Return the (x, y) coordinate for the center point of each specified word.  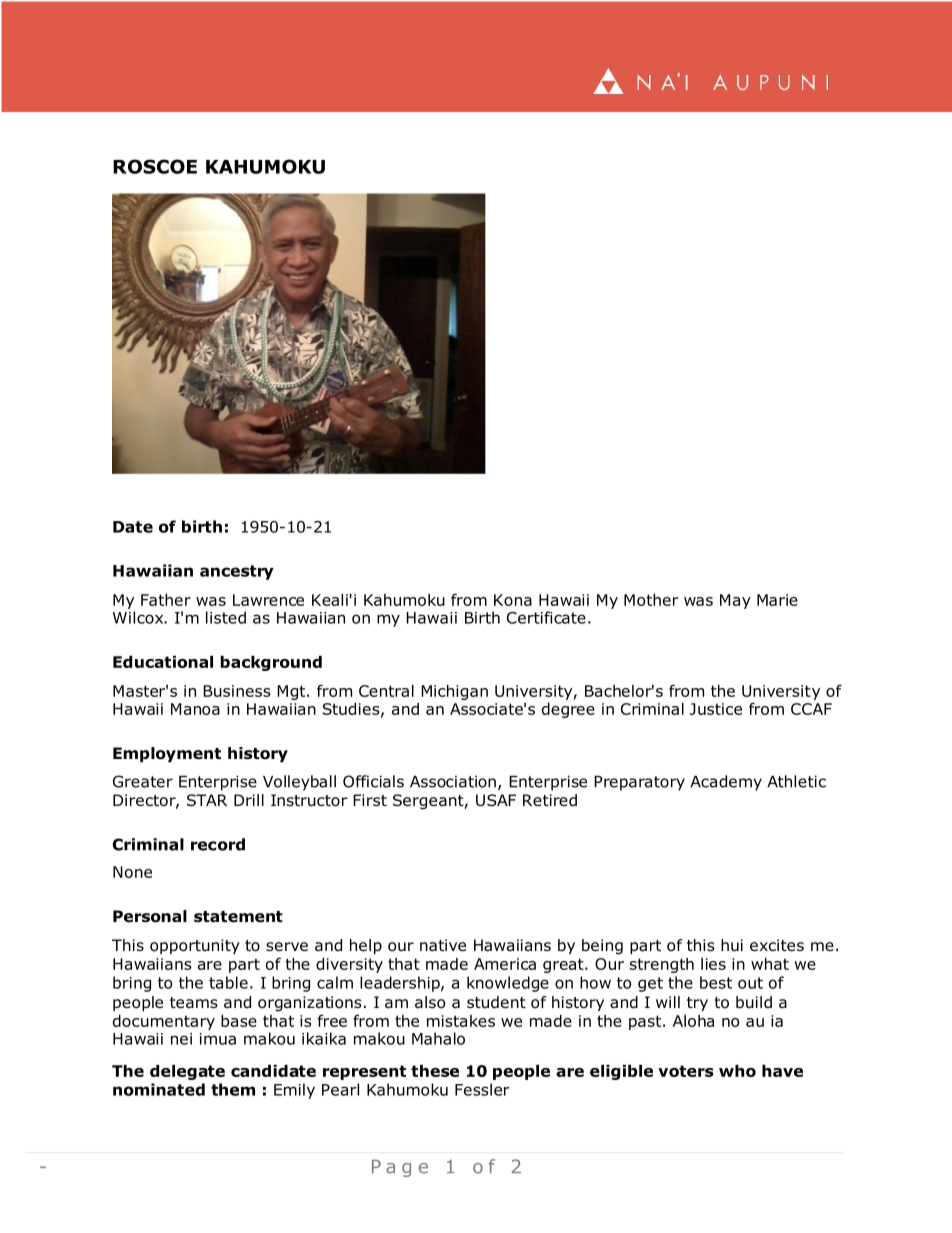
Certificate (546, 617)
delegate (187, 1072)
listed (226, 617)
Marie (777, 600)
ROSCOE (155, 166)
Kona (513, 600)
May (735, 601)
